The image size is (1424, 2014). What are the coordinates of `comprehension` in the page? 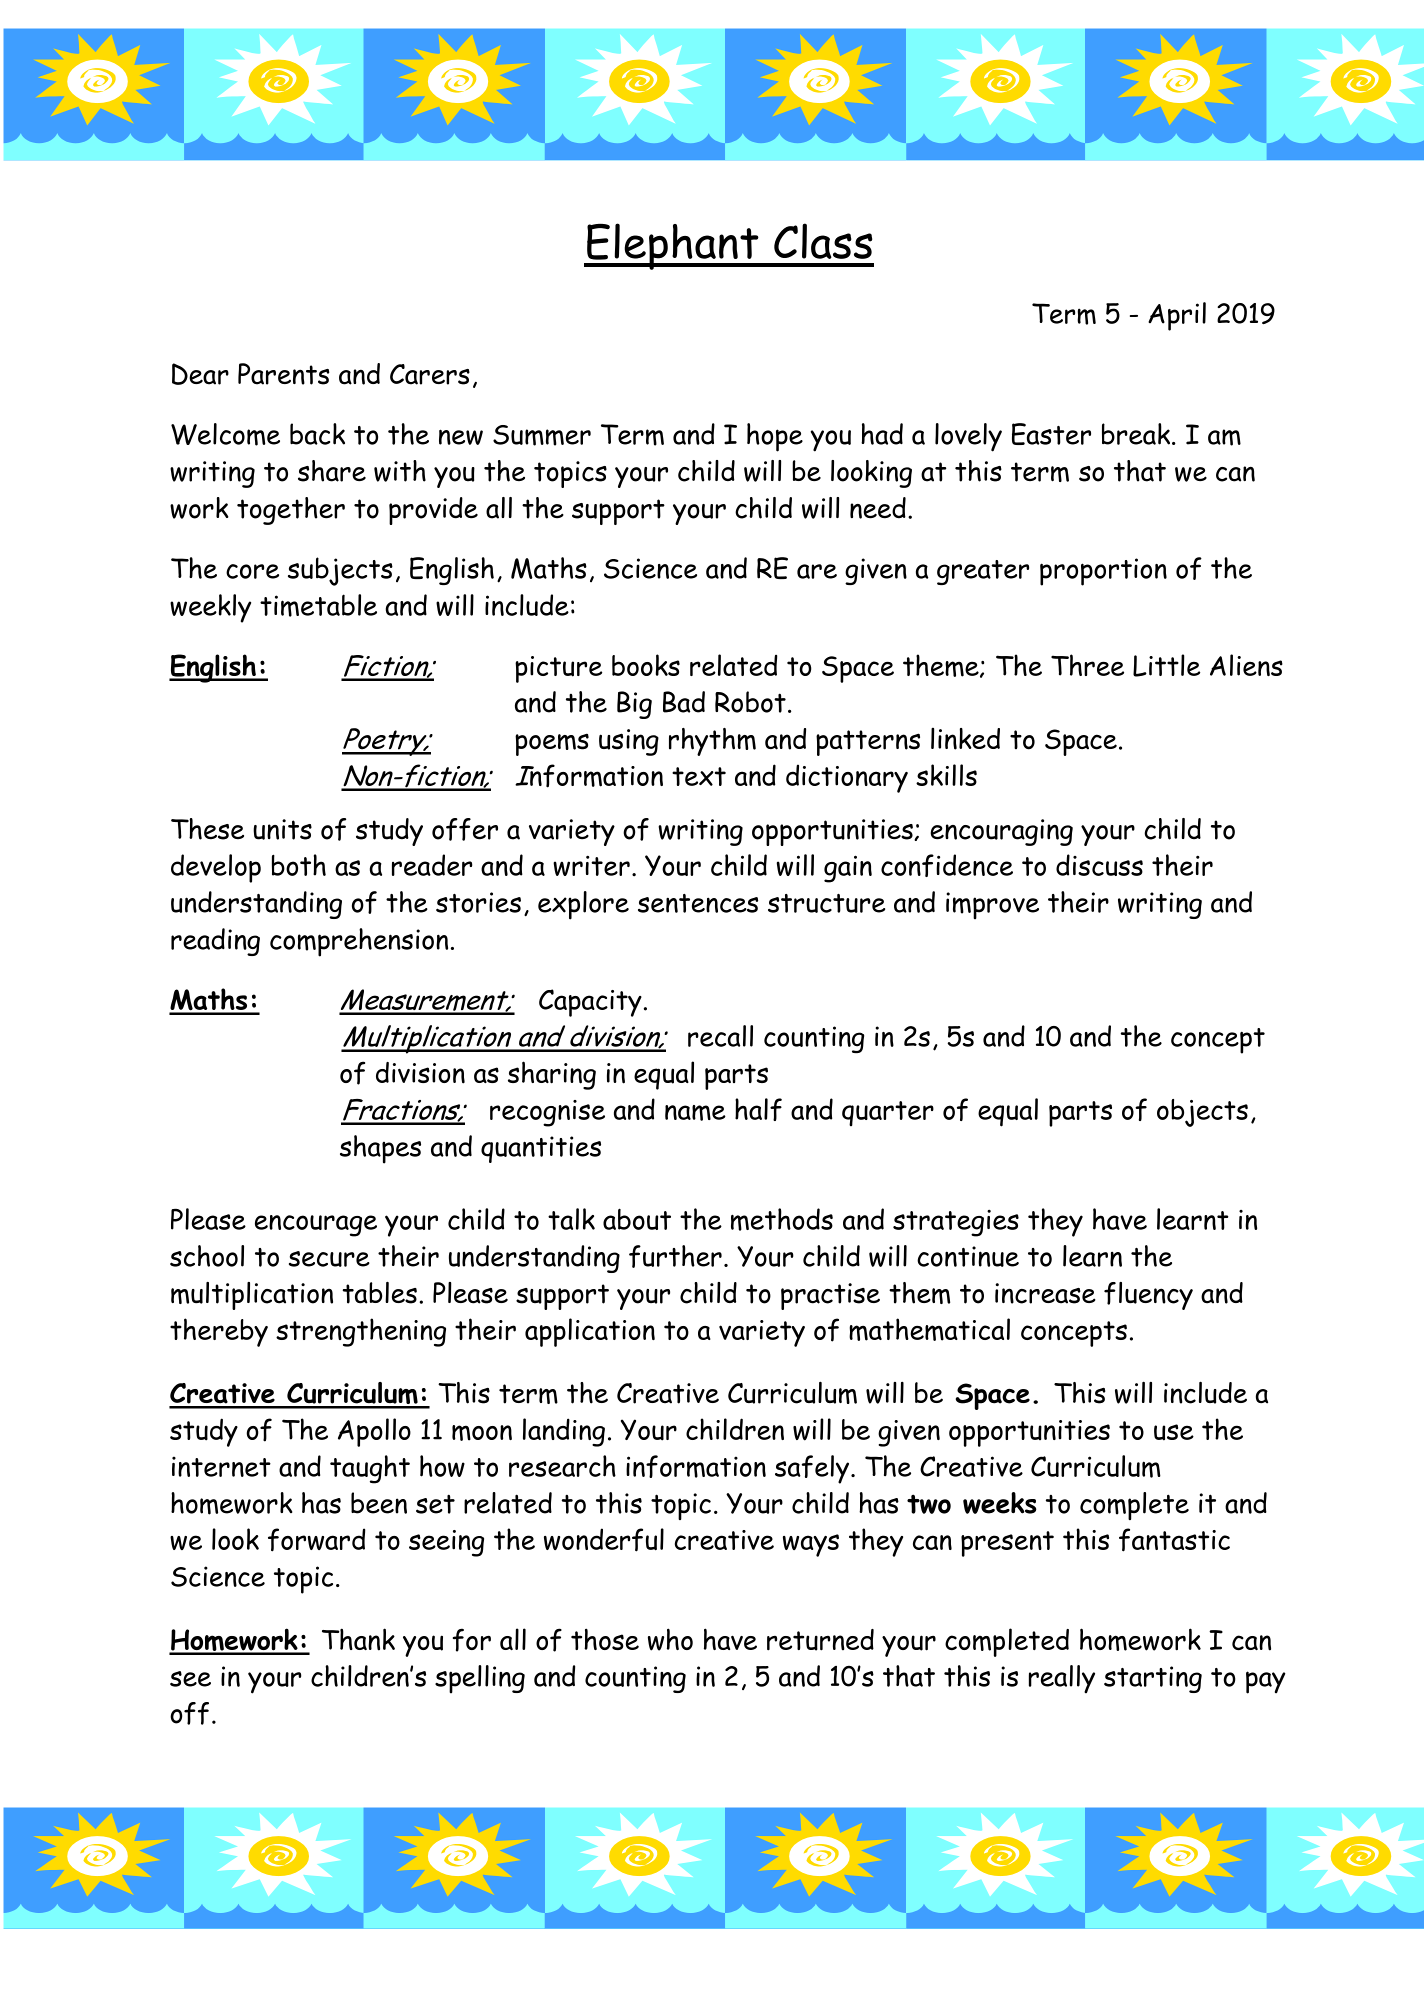 It's located at (359, 942).
